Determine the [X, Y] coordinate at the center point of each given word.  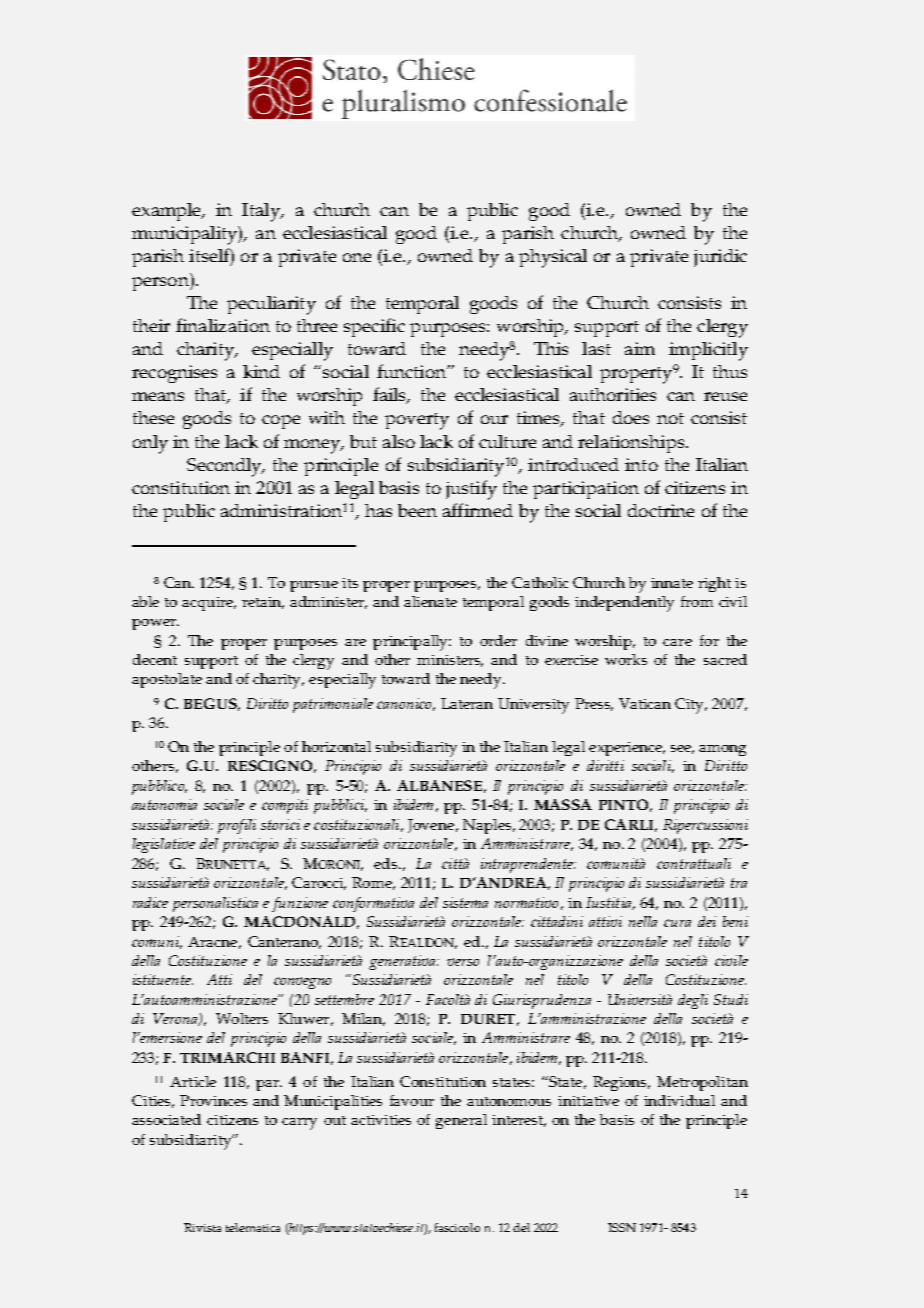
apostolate [167, 680]
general [461, 1121]
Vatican [645, 703]
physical [553, 258]
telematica [253, 1227]
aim [640, 348]
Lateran [467, 703]
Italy [262, 212]
